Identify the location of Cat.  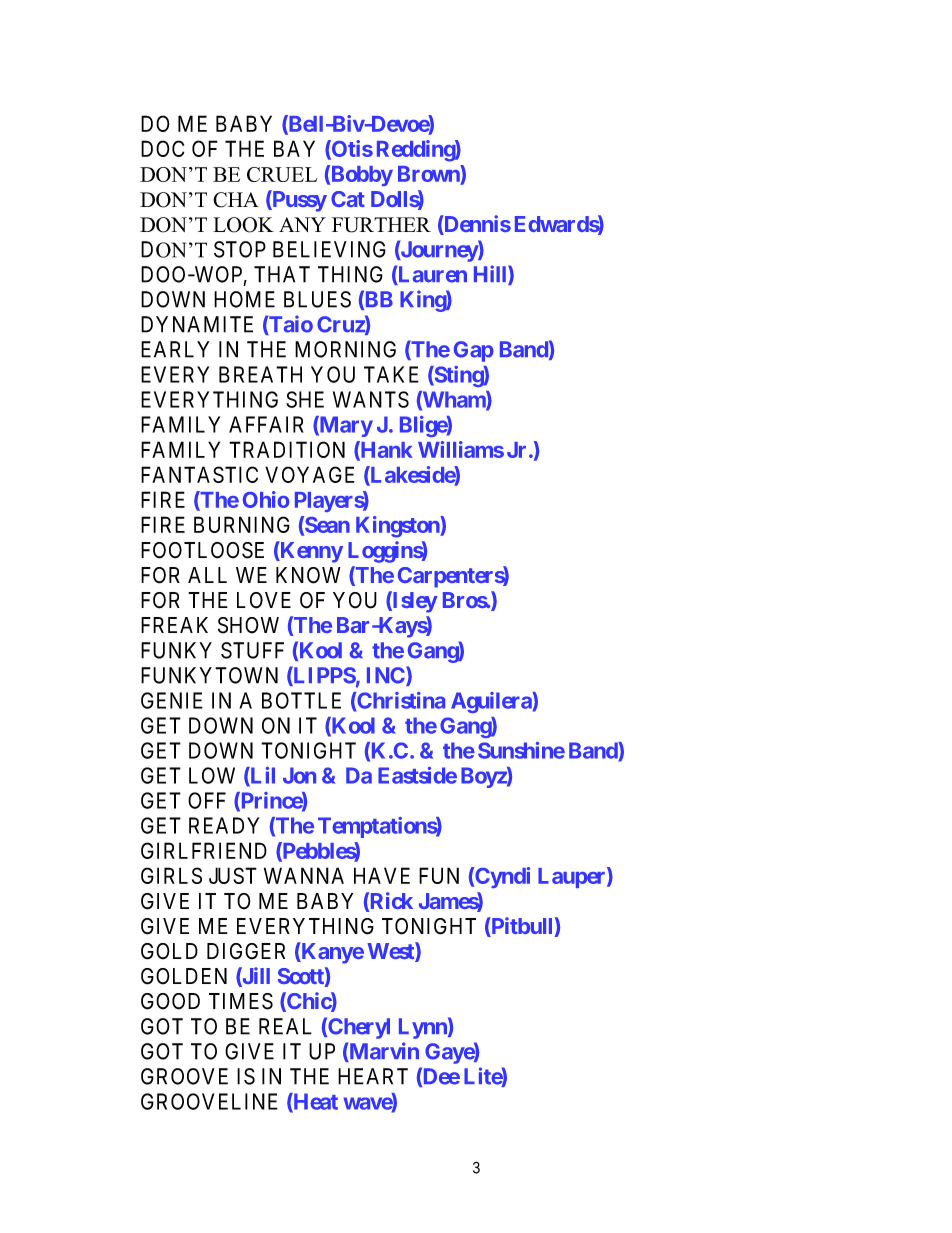
(348, 199).
